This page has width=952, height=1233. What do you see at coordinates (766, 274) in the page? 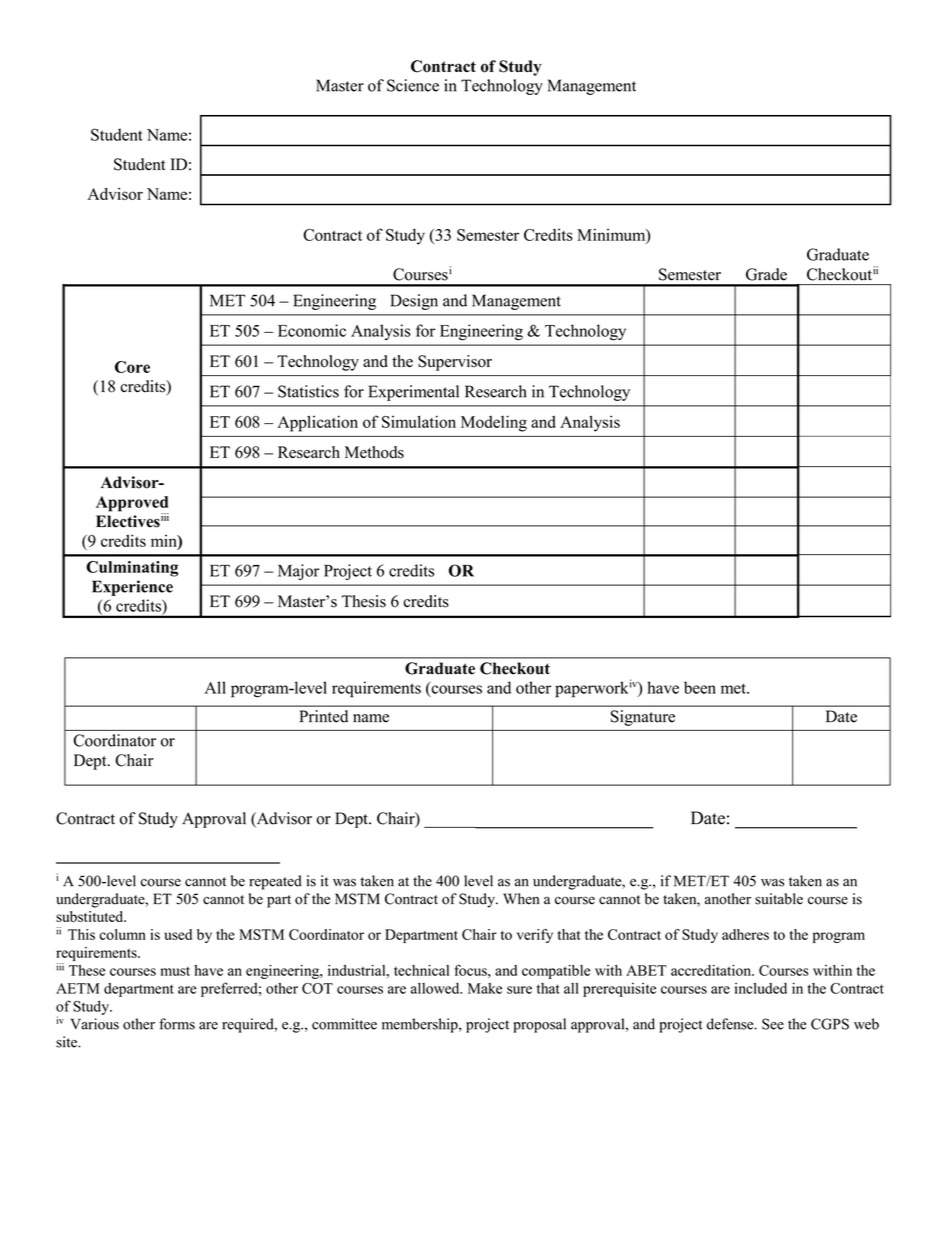
I see `Grade` at bounding box center [766, 274].
